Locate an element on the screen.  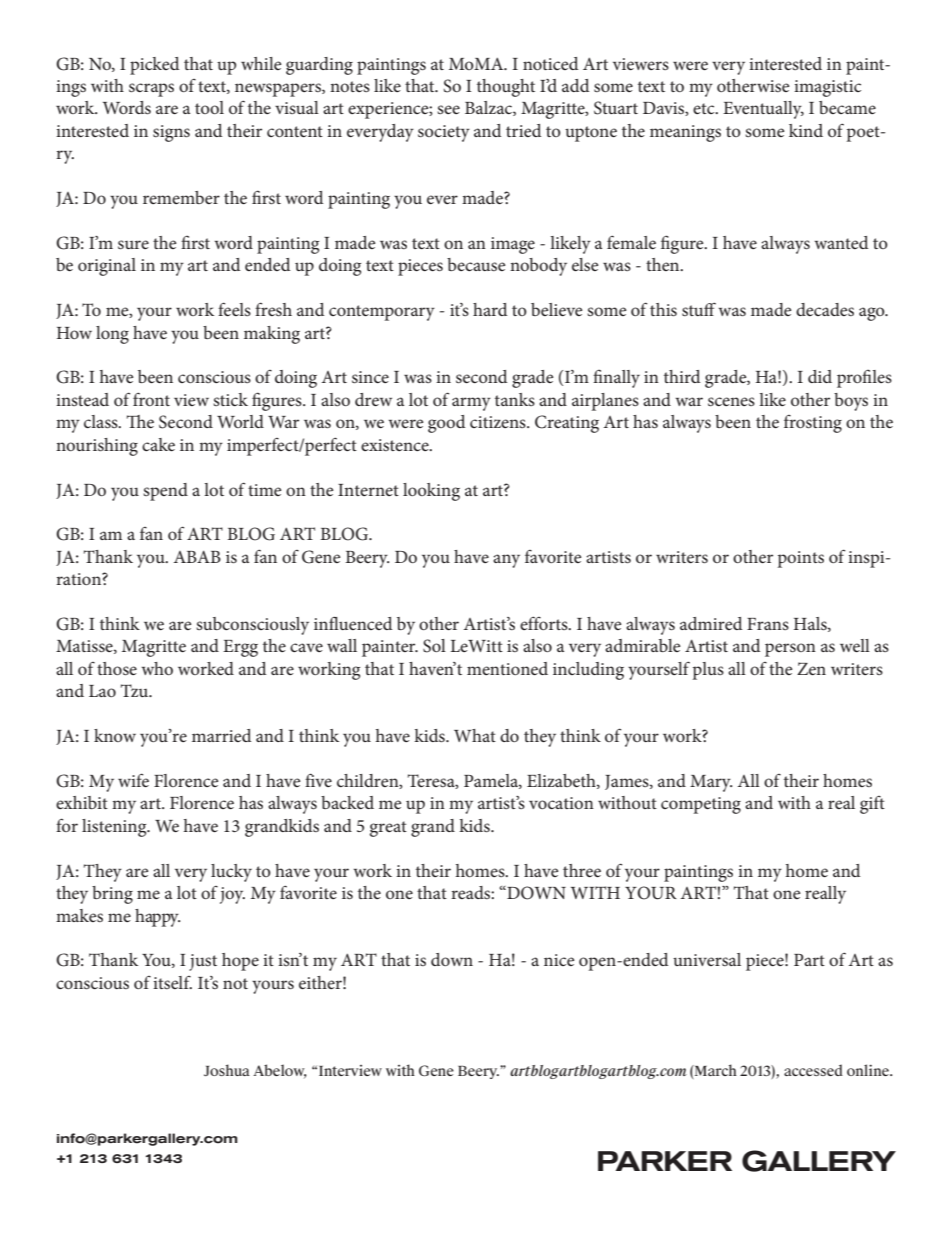
Joshua is located at coordinates (227, 1070).
